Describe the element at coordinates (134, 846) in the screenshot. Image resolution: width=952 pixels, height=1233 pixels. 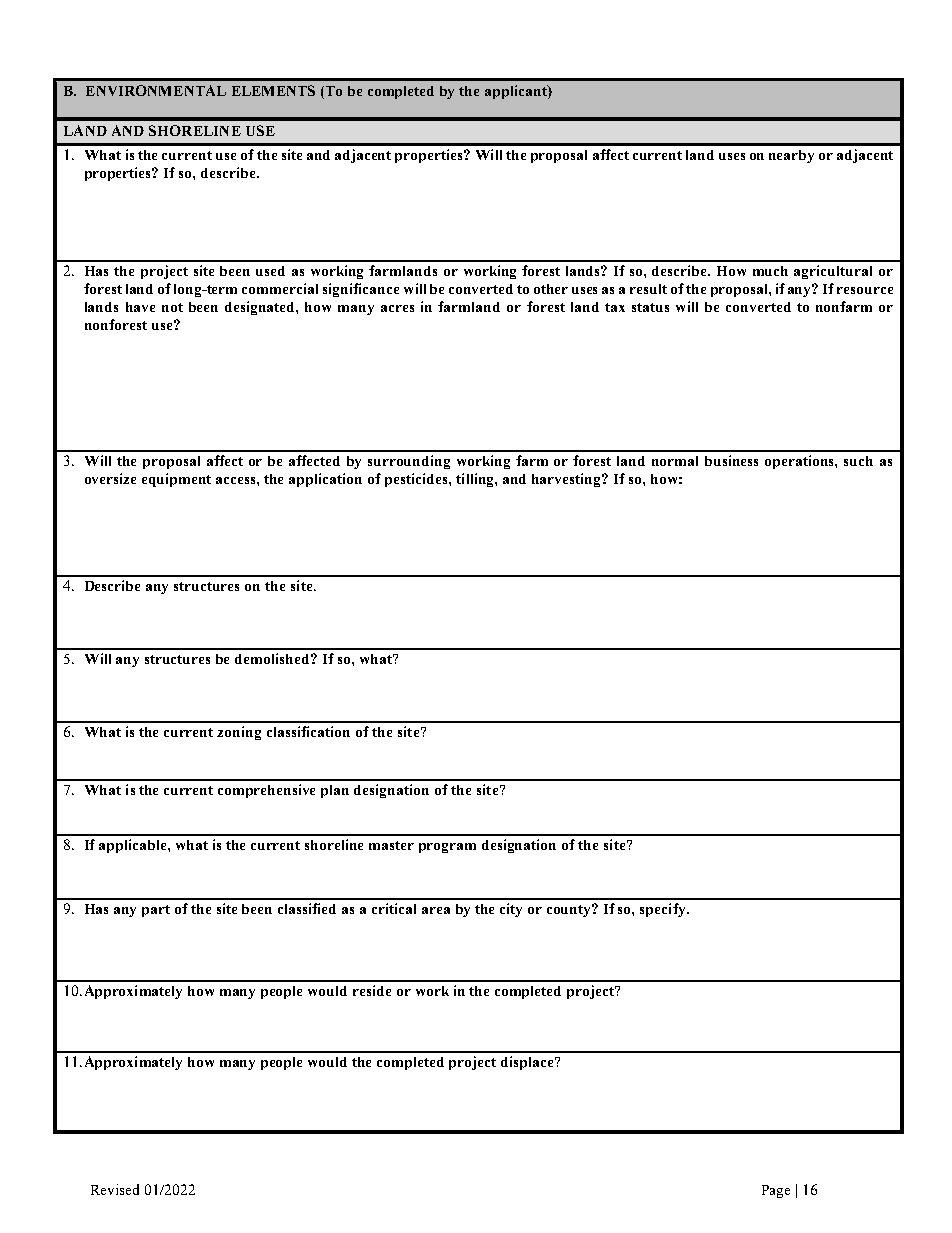
I see `applicable` at that location.
